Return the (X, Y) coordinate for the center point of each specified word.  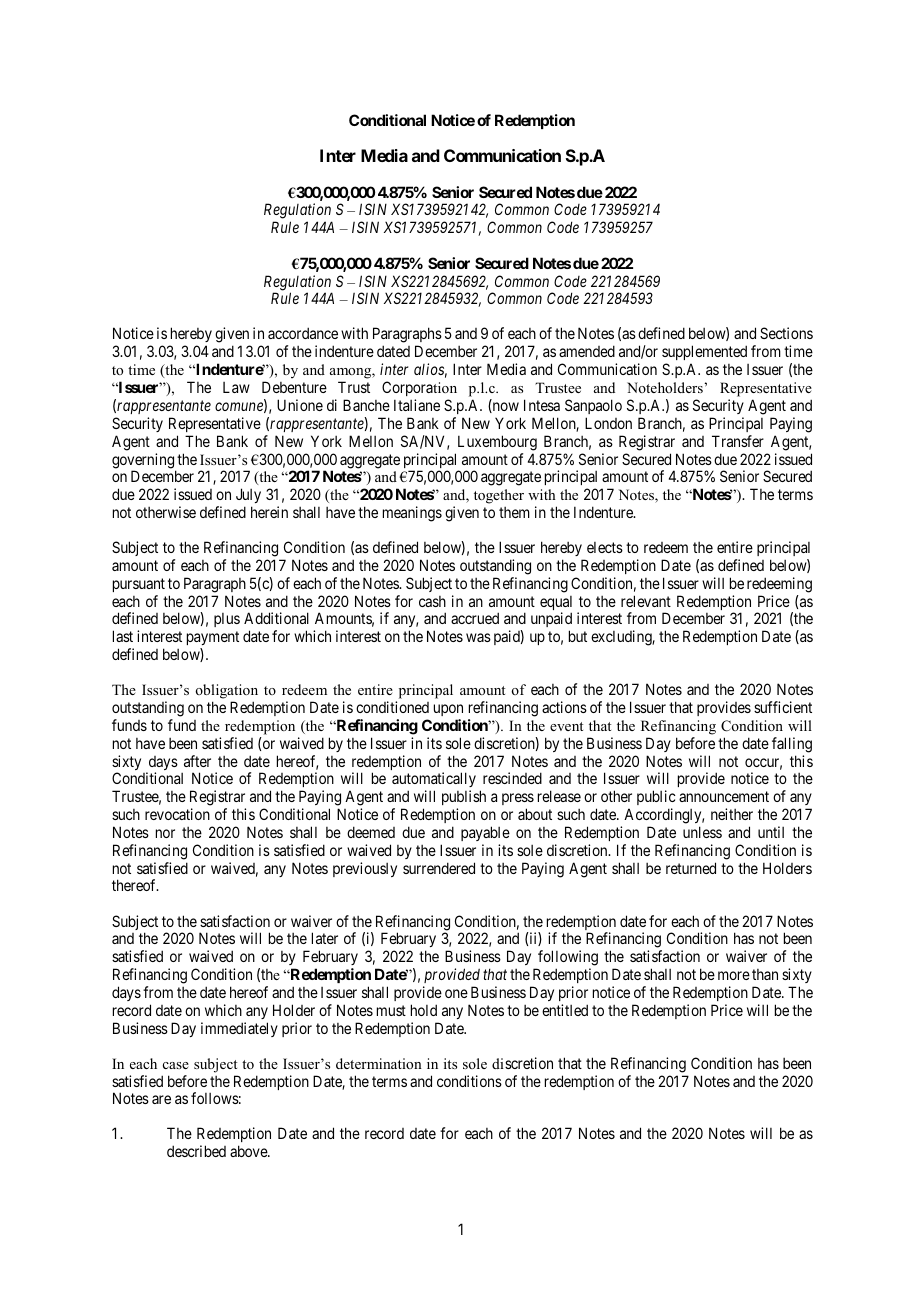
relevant (646, 601)
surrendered (439, 868)
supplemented (704, 354)
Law (236, 387)
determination (379, 1063)
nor (165, 833)
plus (227, 620)
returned (691, 868)
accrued (475, 618)
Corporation (419, 388)
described (196, 1151)
